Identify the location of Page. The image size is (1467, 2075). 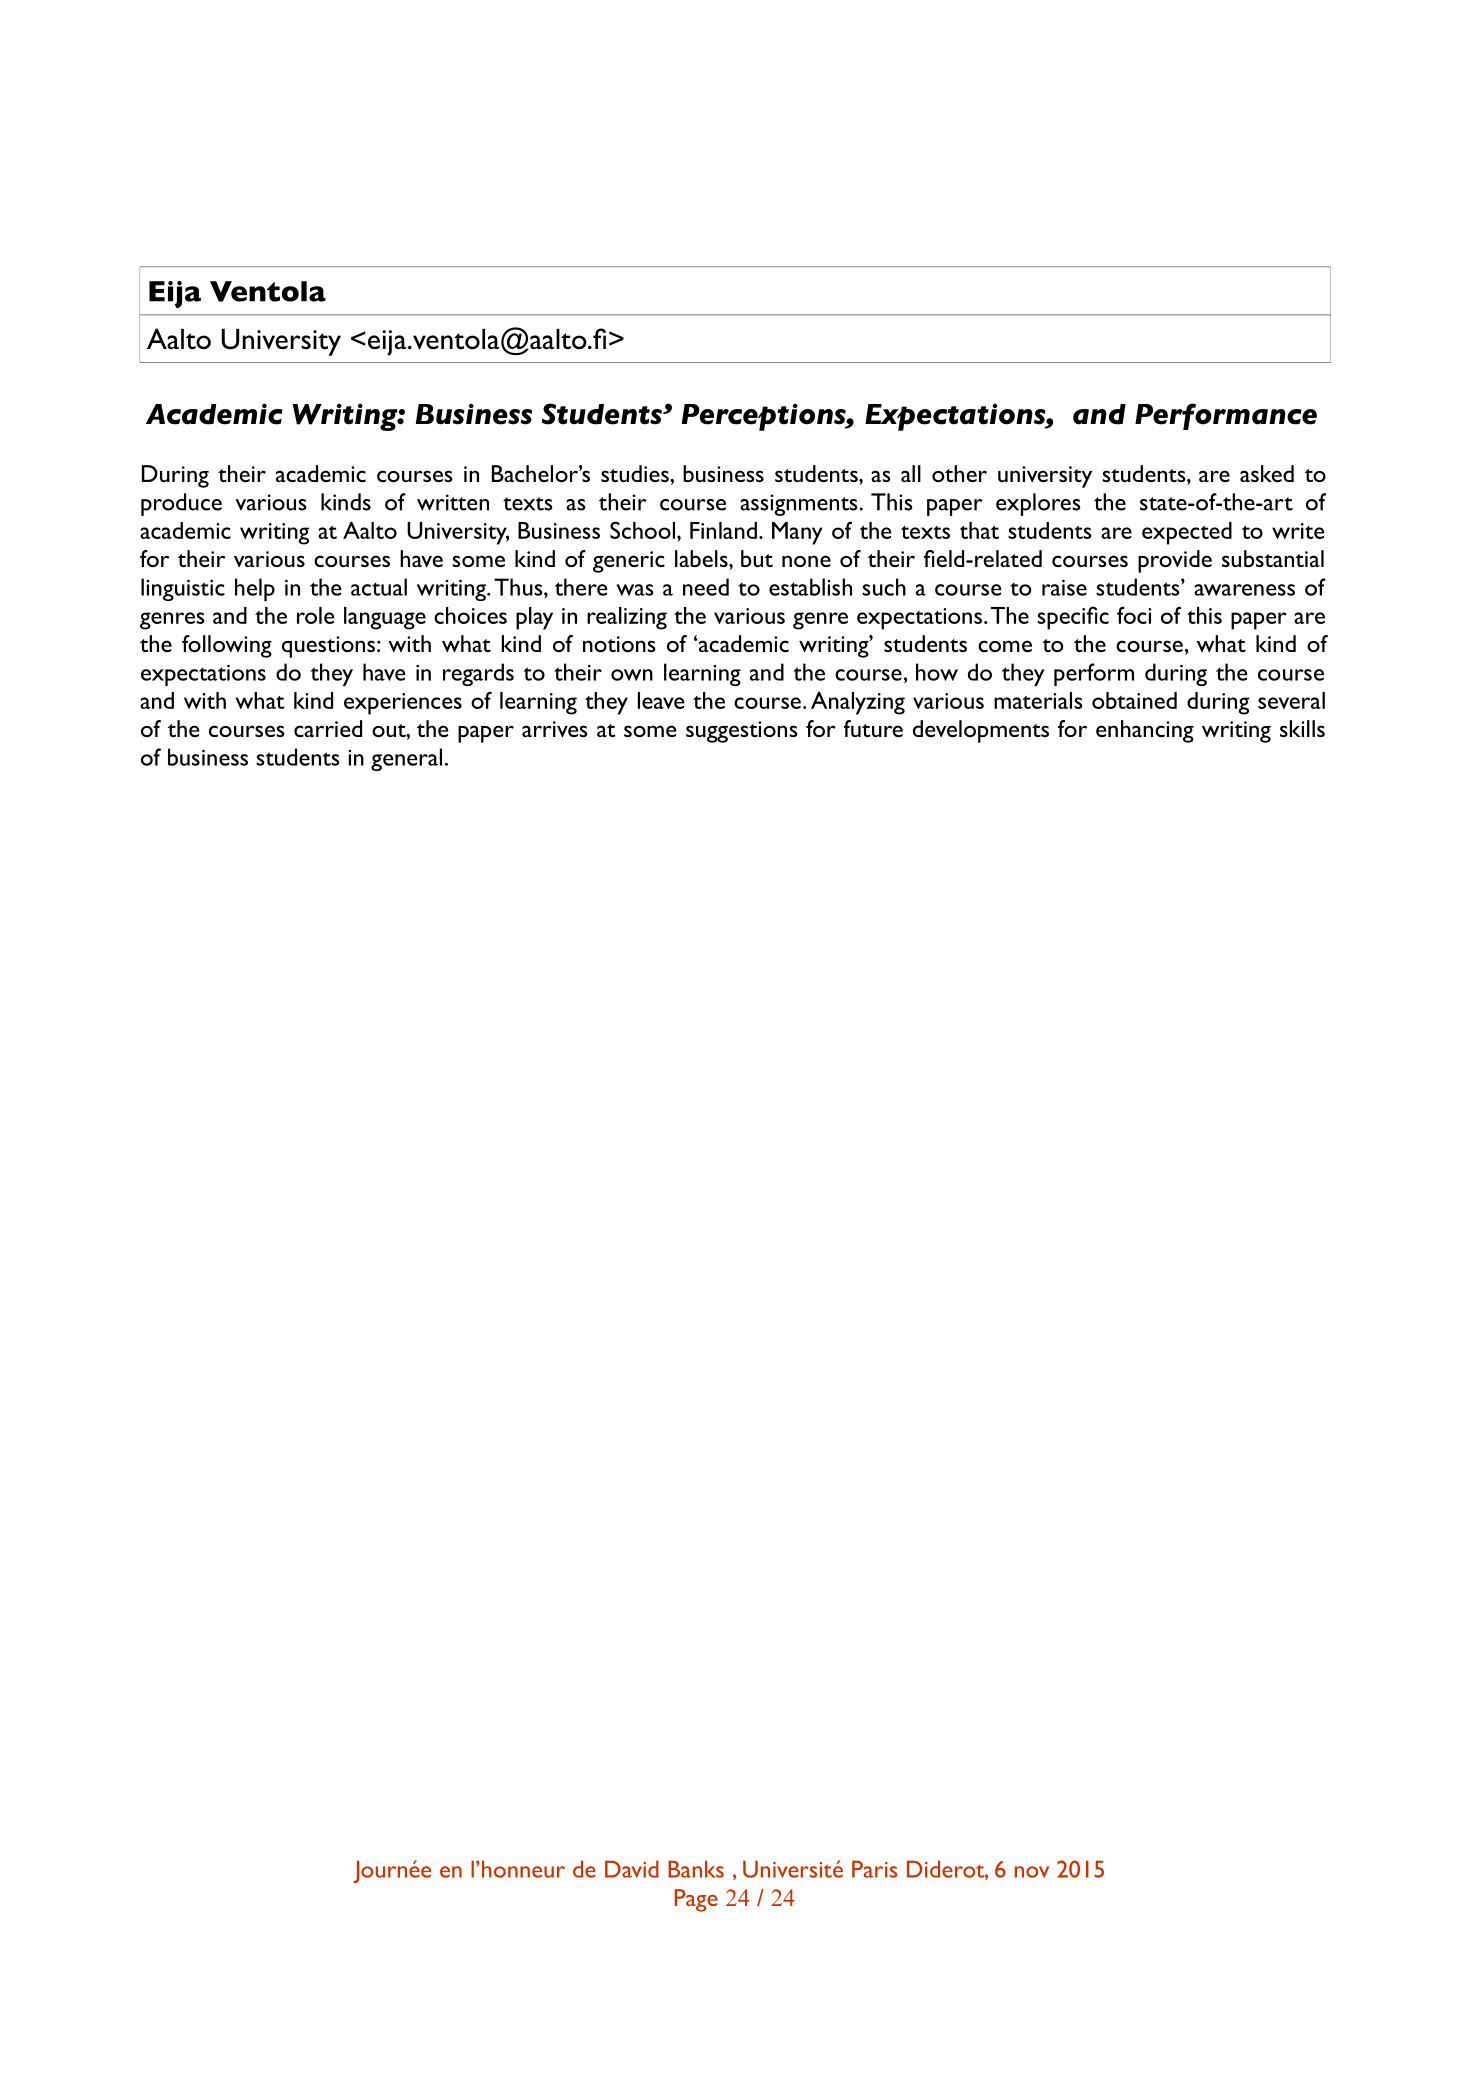
(696, 1900).
